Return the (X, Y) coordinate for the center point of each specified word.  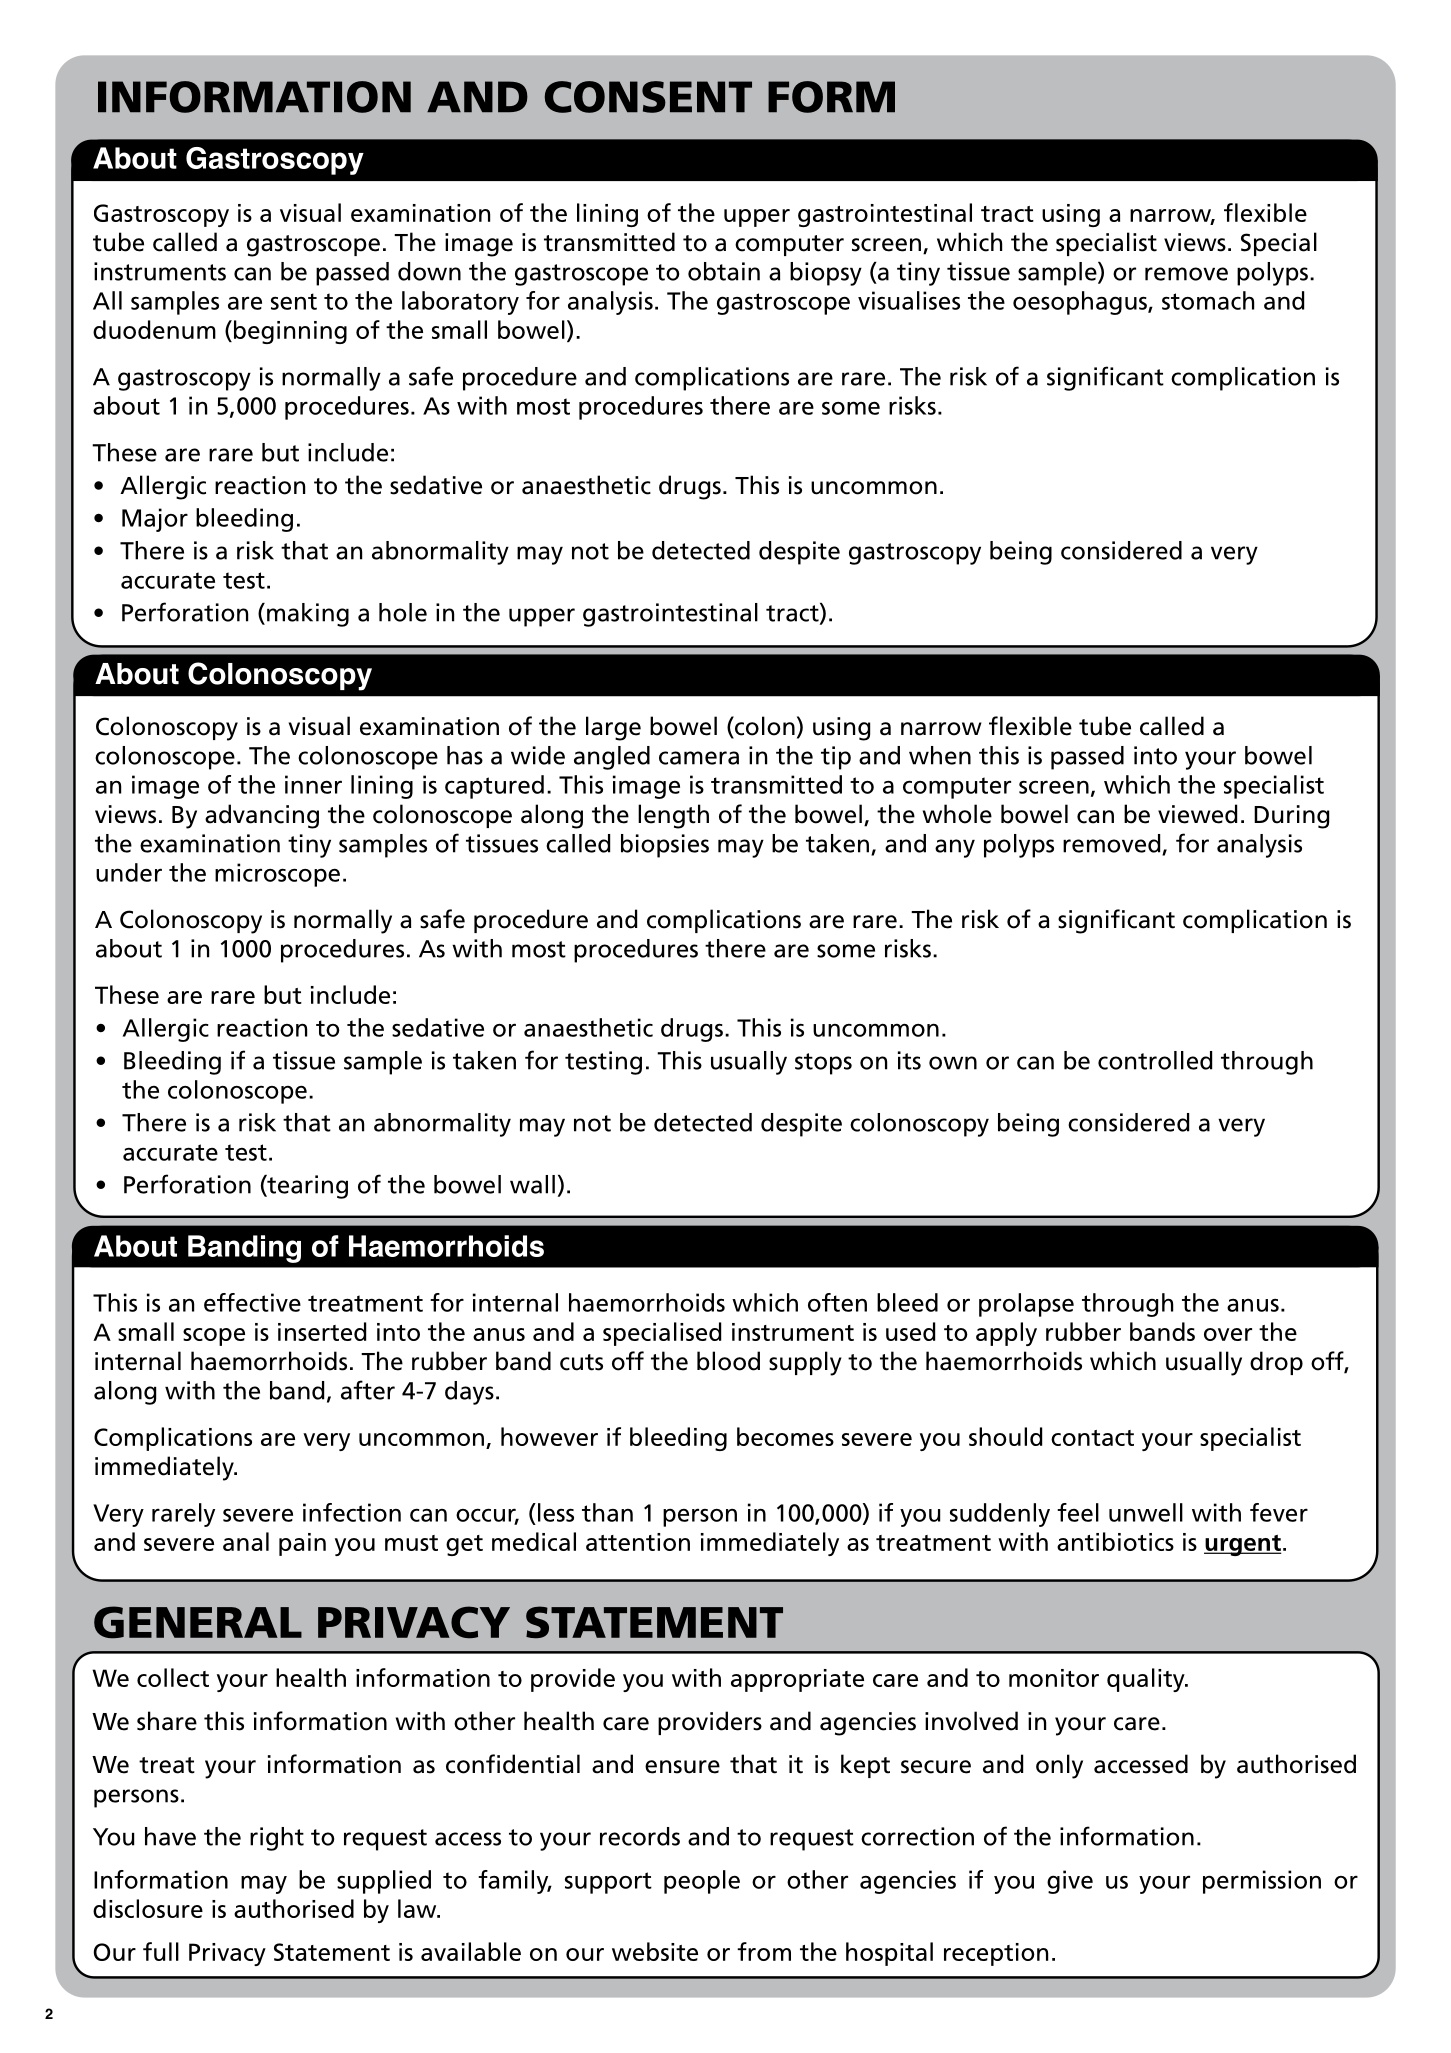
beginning (290, 332)
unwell (1146, 1512)
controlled (1155, 1060)
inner (313, 784)
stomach (1208, 300)
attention (638, 1542)
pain (302, 1544)
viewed (1197, 814)
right (277, 1839)
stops (823, 1064)
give (1070, 1882)
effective (252, 1302)
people (702, 1882)
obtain (724, 271)
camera (699, 758)
